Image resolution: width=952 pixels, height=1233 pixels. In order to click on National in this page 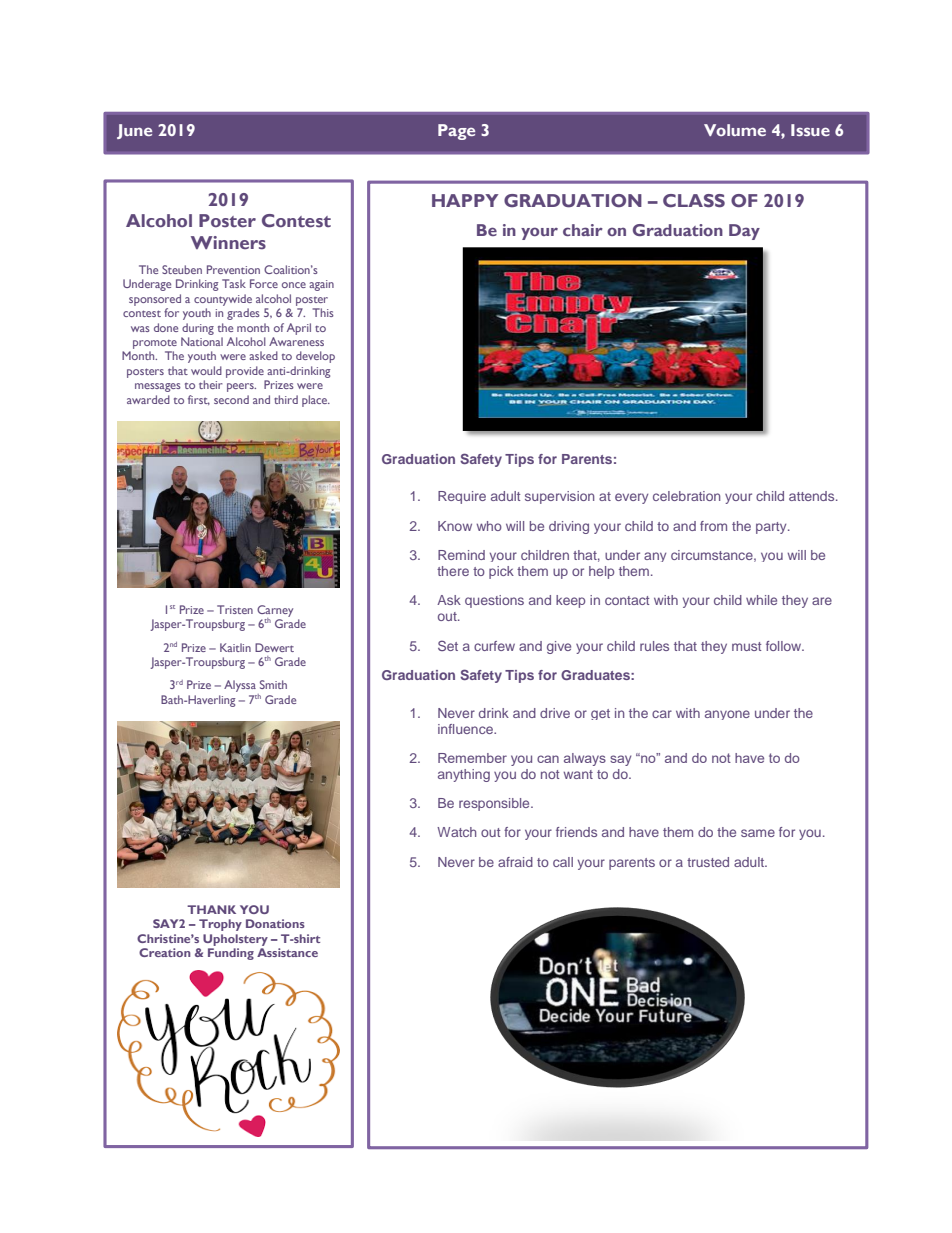, I will do `click(202, 341)`.
